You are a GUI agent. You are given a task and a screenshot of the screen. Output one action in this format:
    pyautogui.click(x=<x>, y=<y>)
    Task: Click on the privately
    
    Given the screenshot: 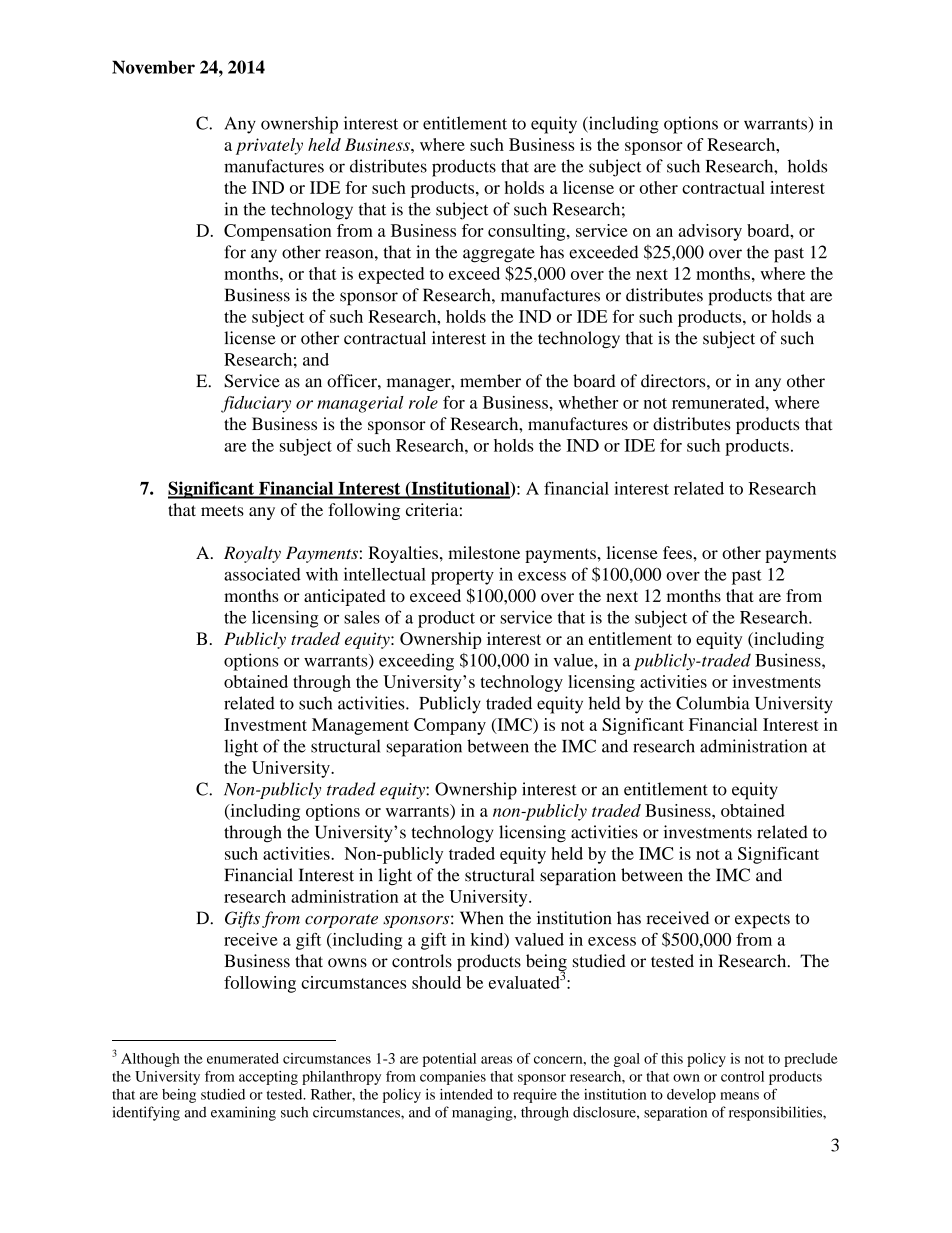 What is the action you would take?
    pyautogui.click(x=269, y=146)
